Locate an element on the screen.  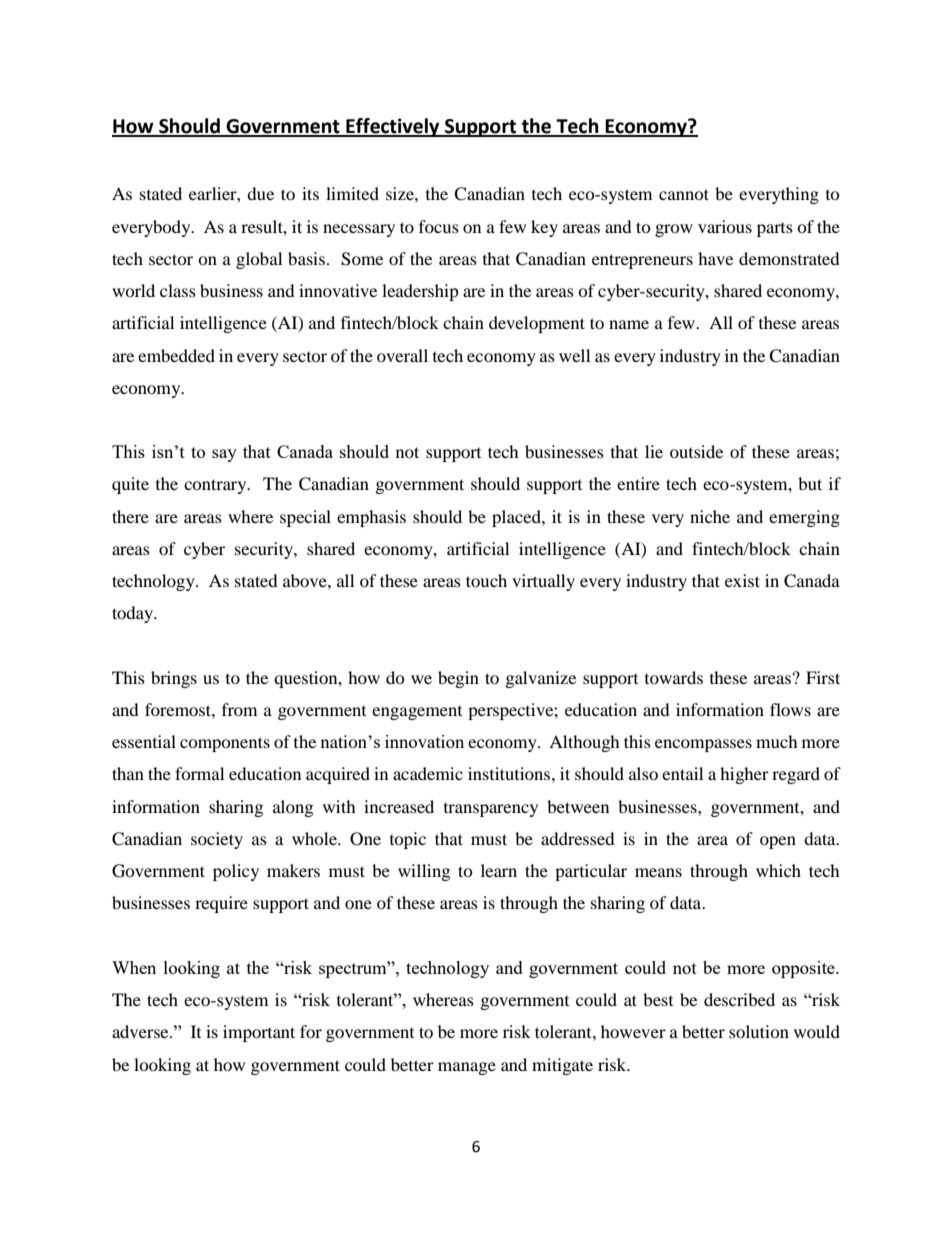
cannot is located at coordinates (684, 194).
